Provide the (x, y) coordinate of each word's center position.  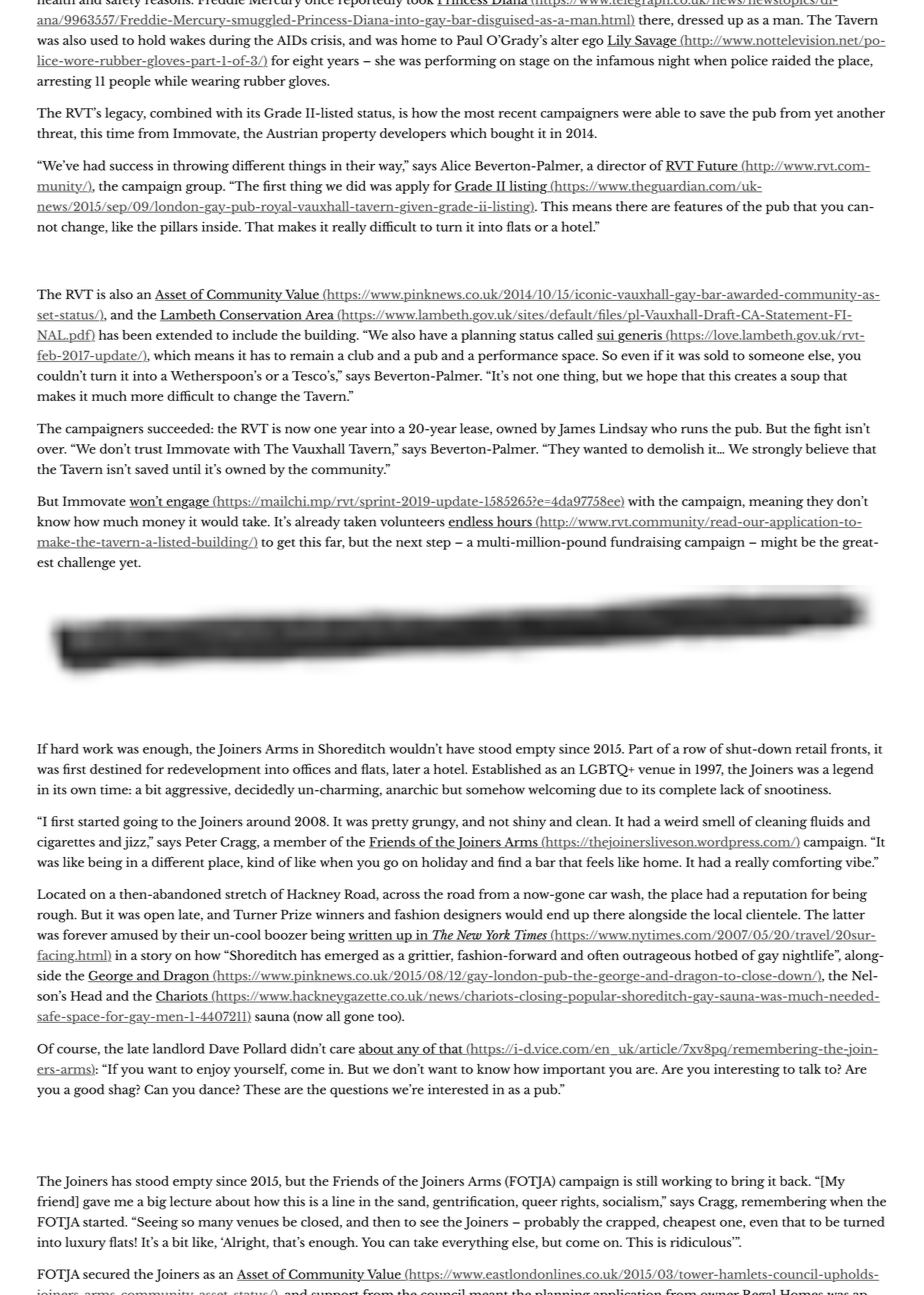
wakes (187, 40)
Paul (470, 40)
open (159, 917)
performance (518, 356)
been (137, 335)
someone (776, 357)
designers (472, 916)
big (157, 1203)
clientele (773, 914)
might (779, 543)
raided (791, 60)
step (438, 544)
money (163, 524)
